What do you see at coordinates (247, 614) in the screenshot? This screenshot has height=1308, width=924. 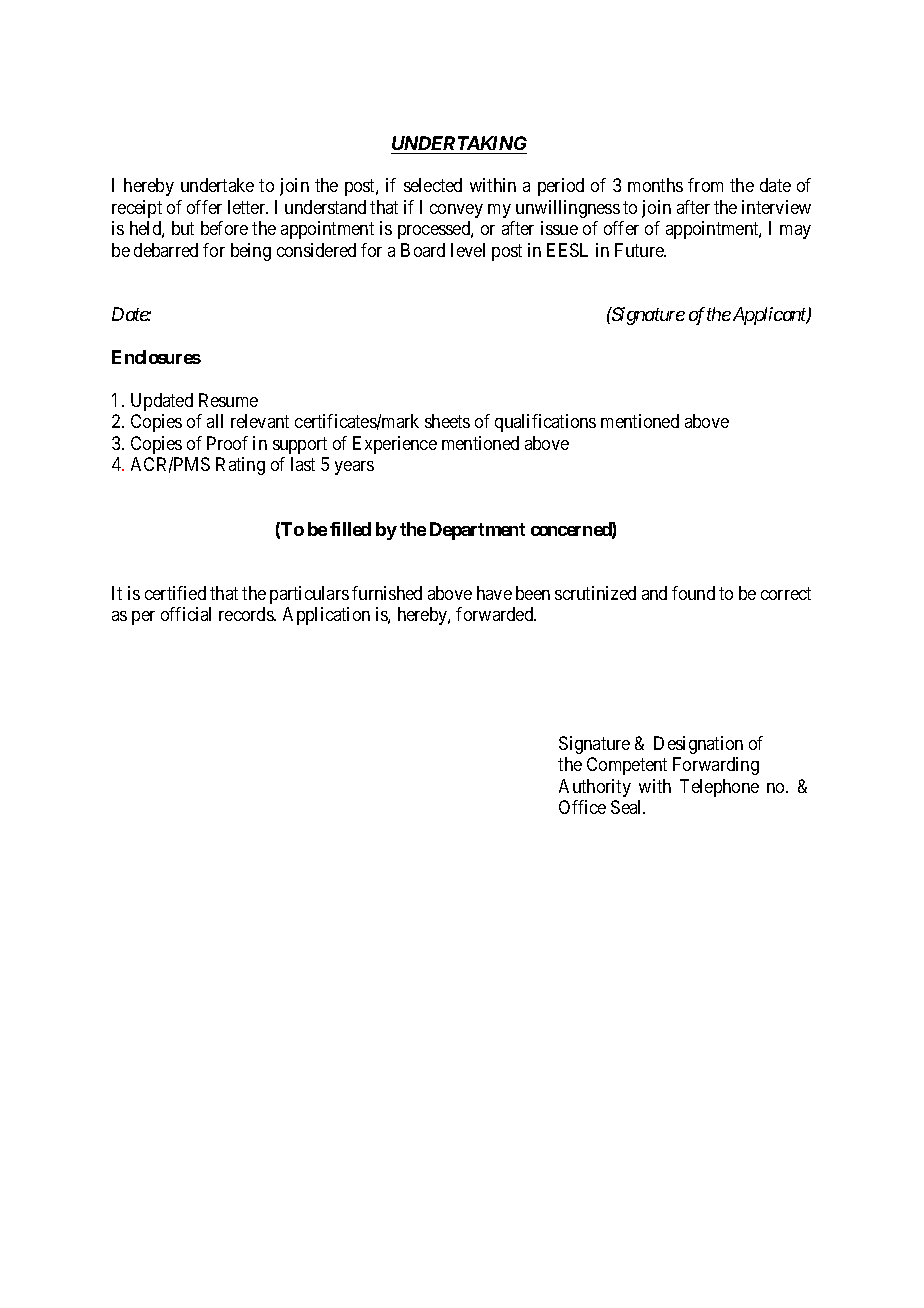 I see `records` at bounding box center [247, 614].
